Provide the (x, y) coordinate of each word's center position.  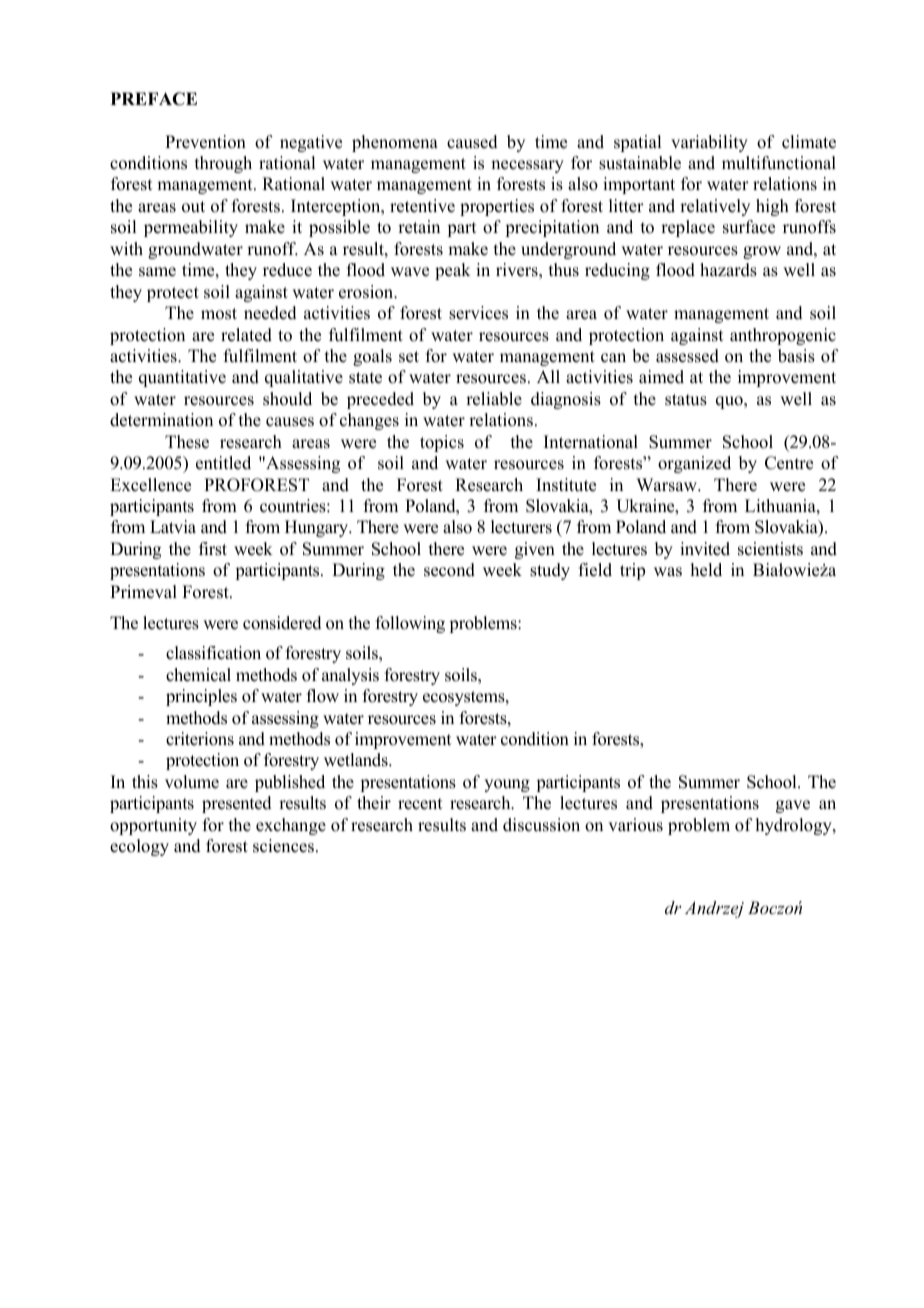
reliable (494, 399)
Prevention (205, 142)
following (410, 624)
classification (213, 653)
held (706, 570)
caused (472, 142)
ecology (139, 847)
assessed (687, 356)
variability (709, 143)
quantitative (182, 378)
